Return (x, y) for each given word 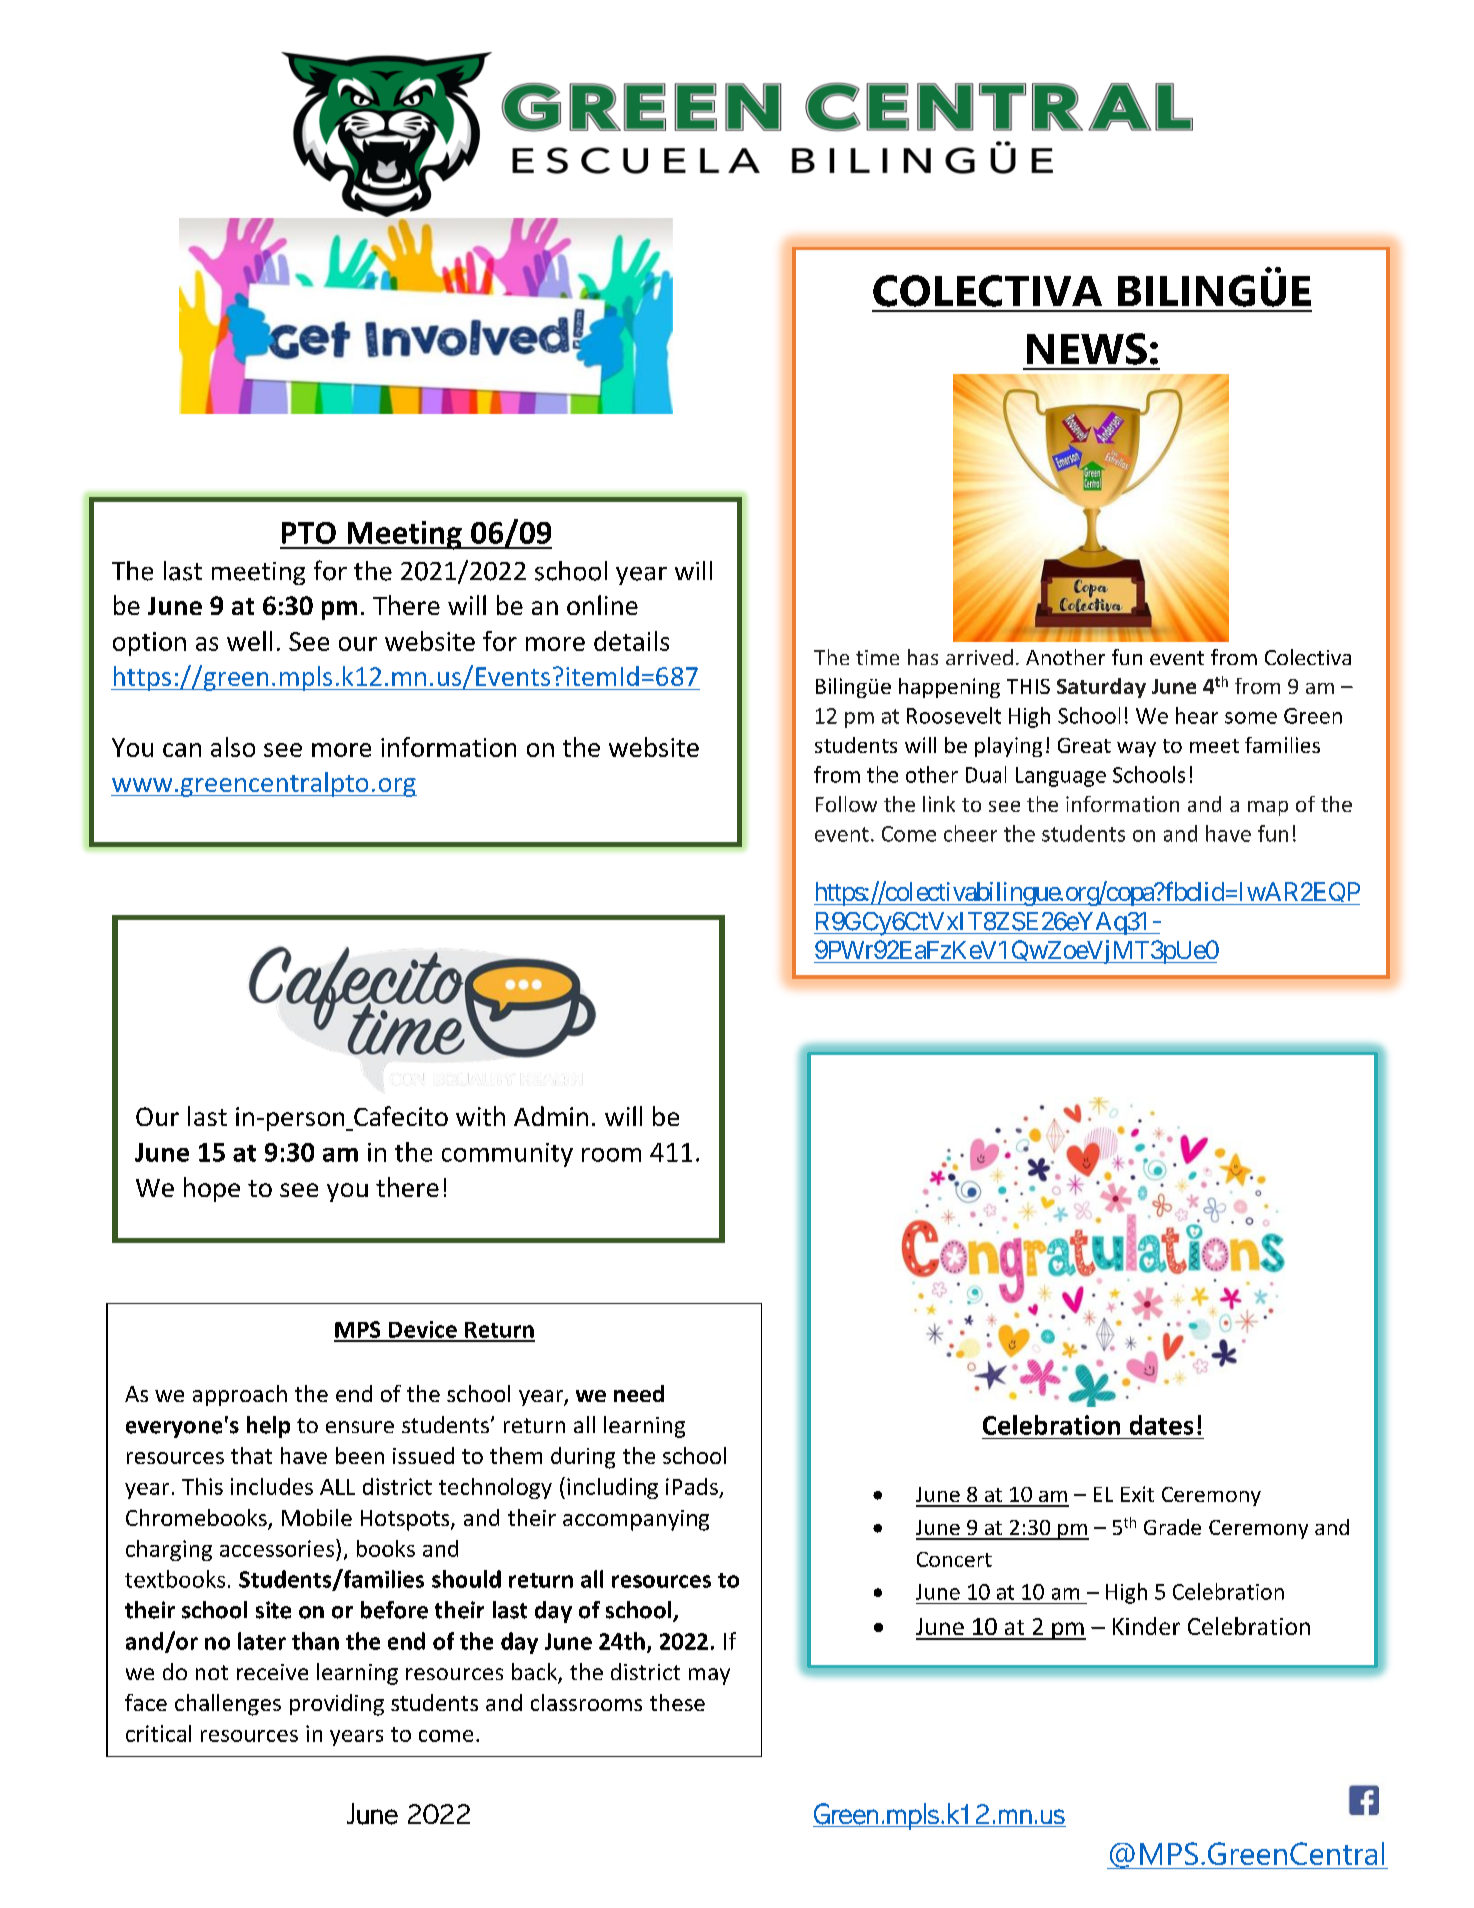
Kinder (1146, 1626)
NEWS (1087, 349)
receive (272, 1672)
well (249, 641)
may (709, 1676)
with (480, 1116)
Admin (551, 1116)
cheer (970, 833)
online (602, 605)
